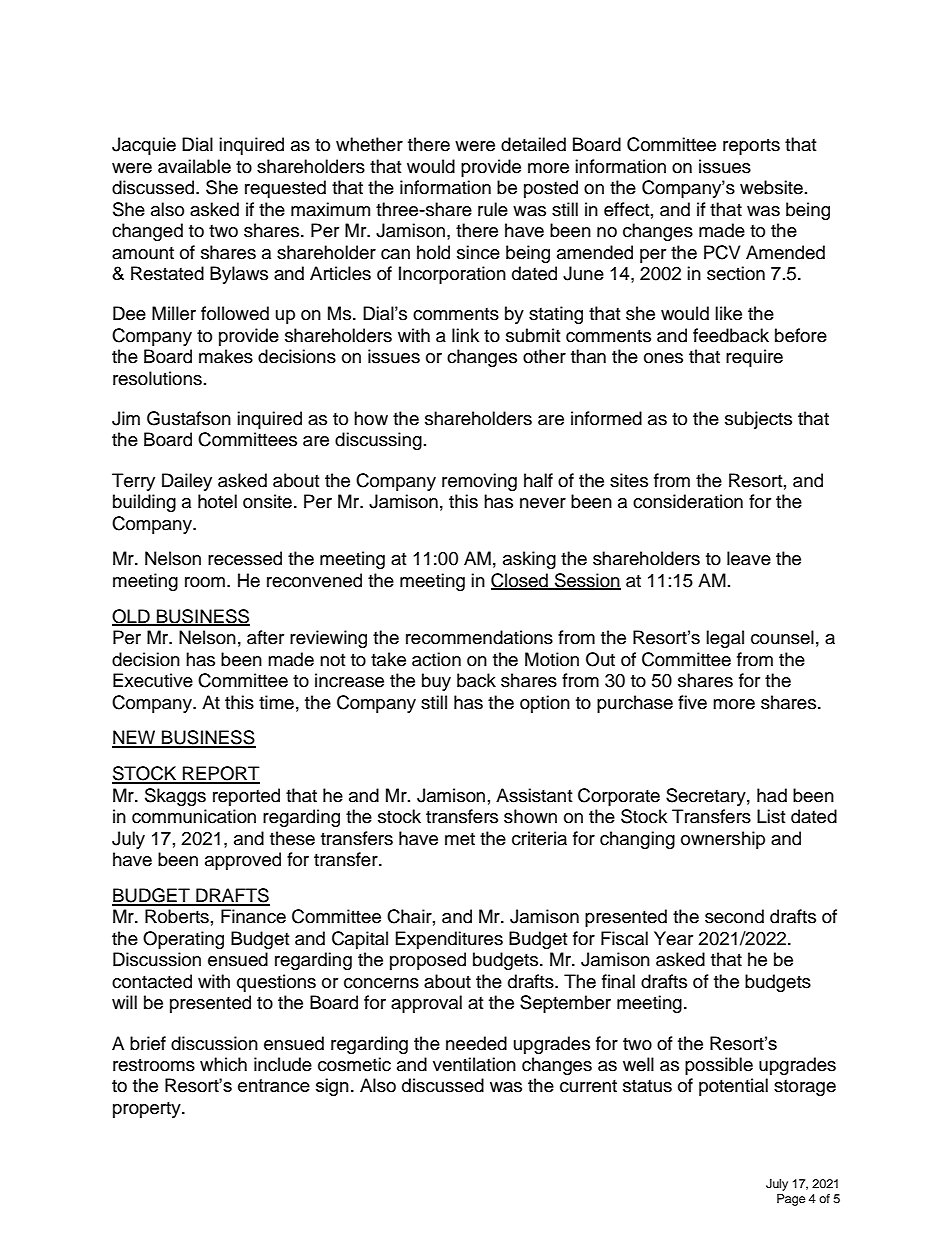 The width and height of the image is (952, 1233). Describe the element at coordinates (449, 940) in the image. I see `Expenditures` at that location.
